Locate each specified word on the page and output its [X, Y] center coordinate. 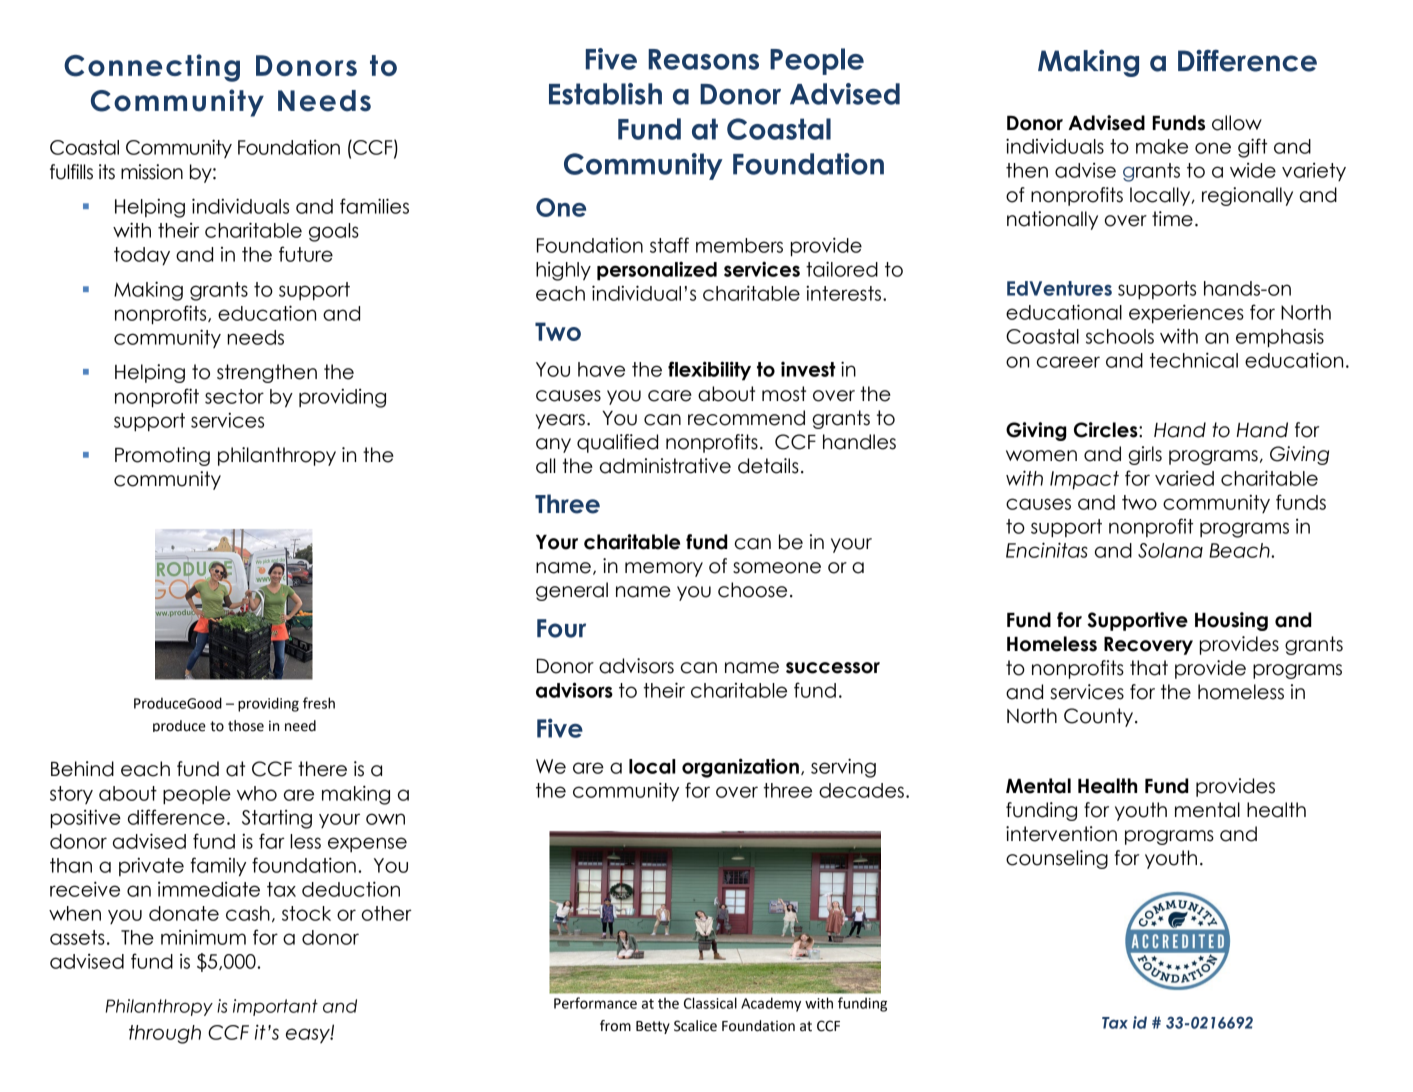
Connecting [152, 68]
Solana [1170, 550]
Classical [710, 1003]
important [275, 1007]
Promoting [162, 456]
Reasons [703, 59]
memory [664, 569]
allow [1237, 123]
